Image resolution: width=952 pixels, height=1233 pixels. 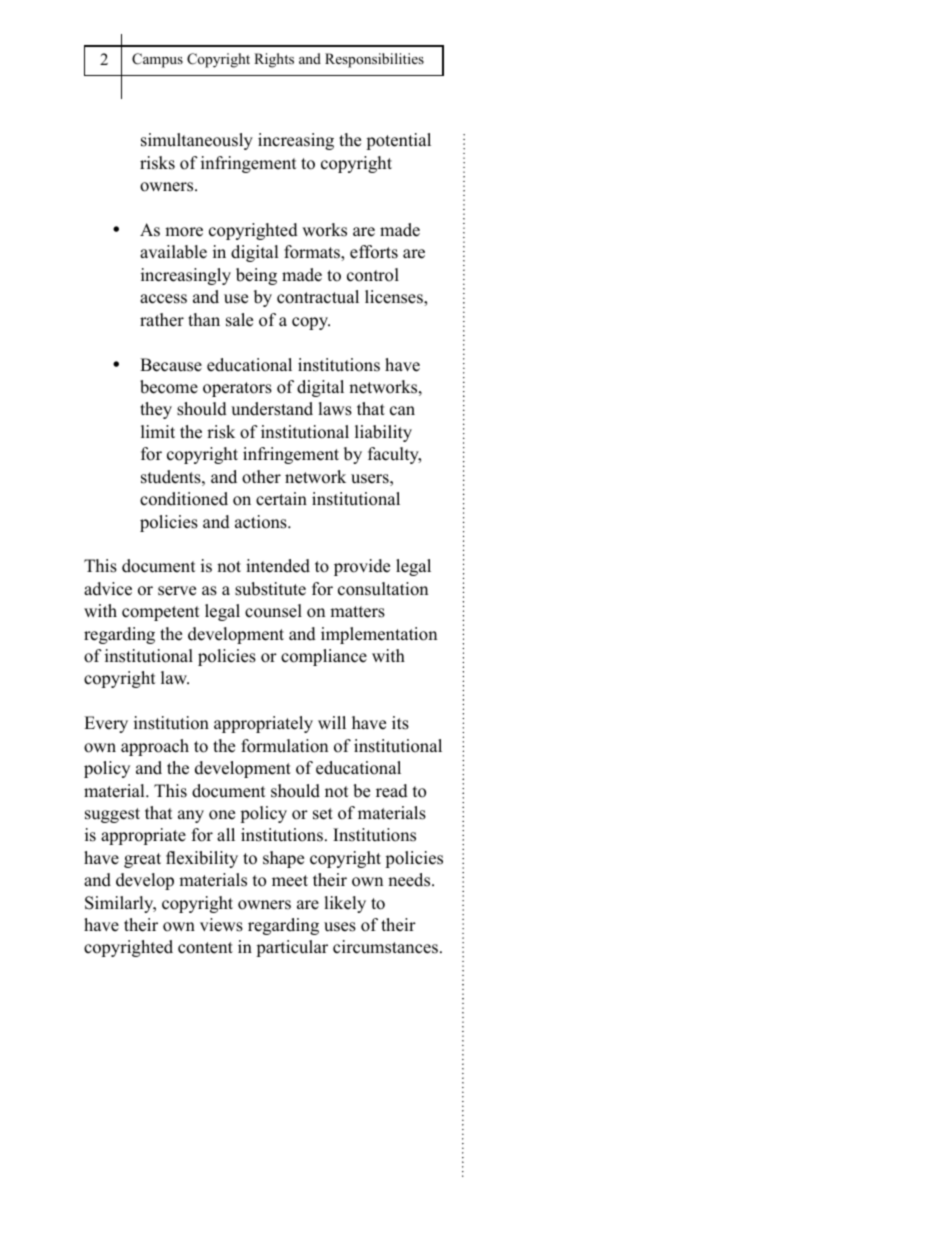 I want to click on great, so click(x=142, y=860).
